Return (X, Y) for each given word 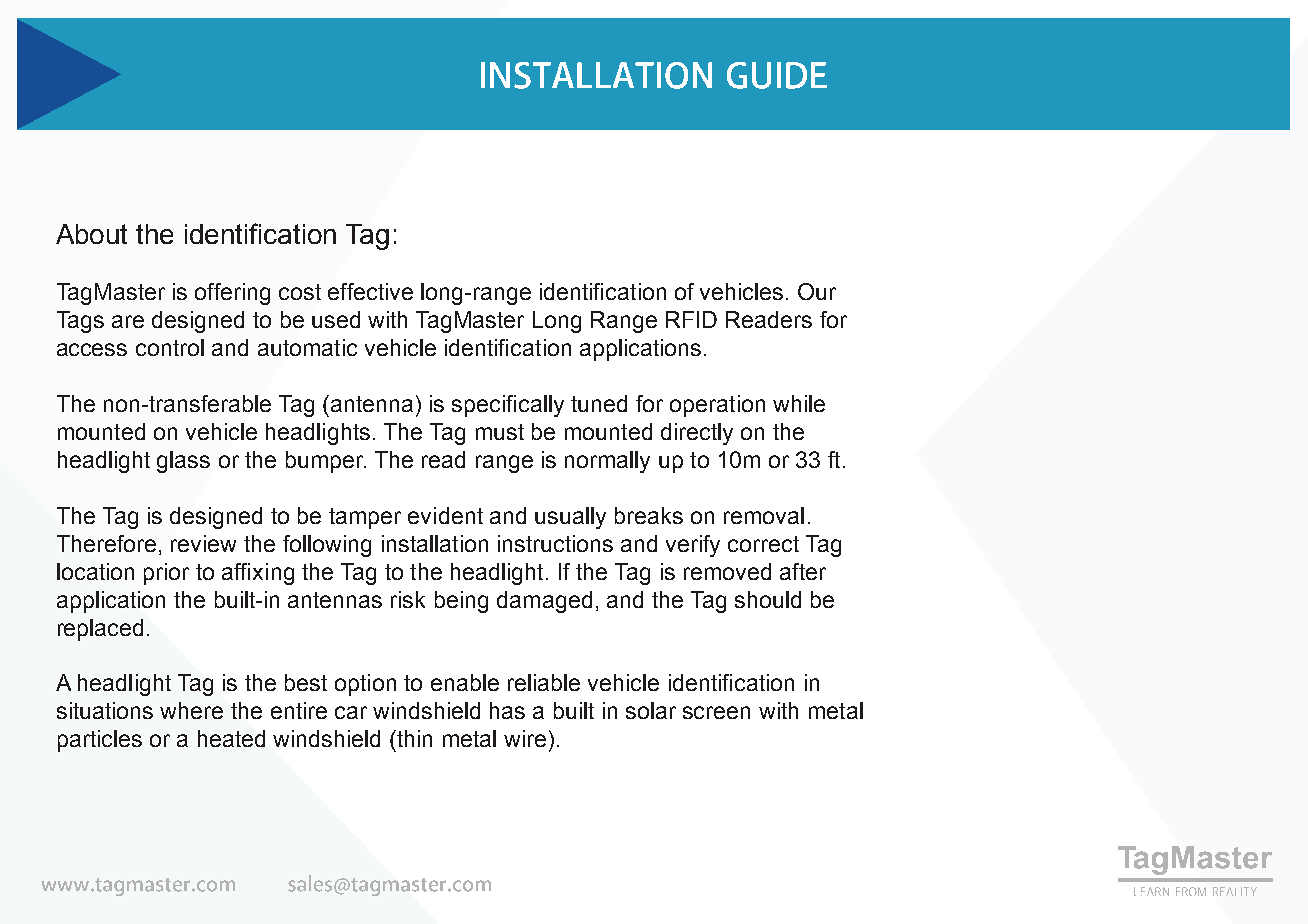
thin (413, 738)
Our (817, 291)
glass (183, 462)
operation (717, 406)
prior (166, 574)
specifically (508, 406)
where (191, 710)
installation (435, 543)
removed (727, 571)
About (91, 234)
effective (370, 291)
